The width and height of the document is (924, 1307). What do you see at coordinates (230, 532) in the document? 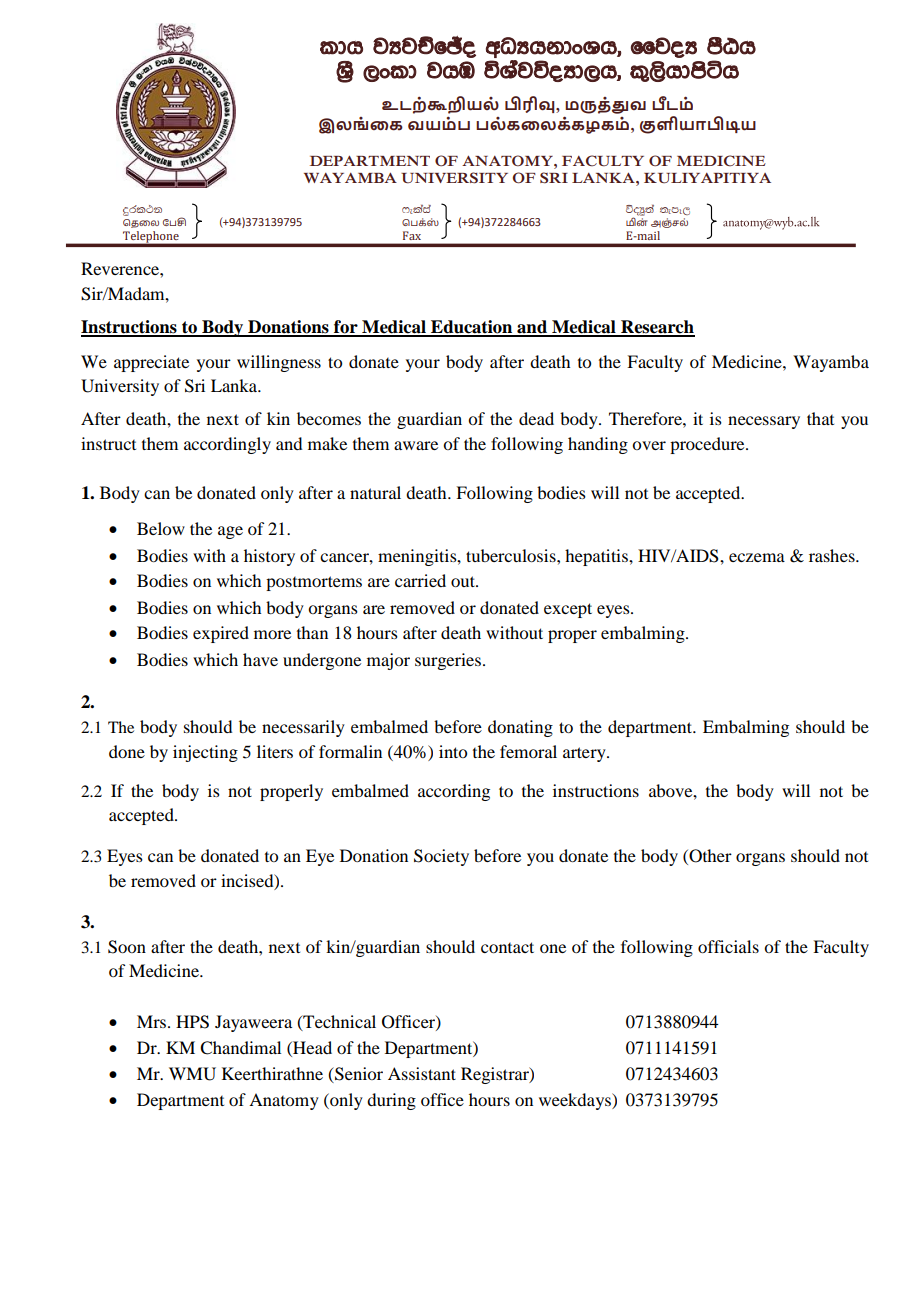
I see `age` at bounding box center [230, 532].
